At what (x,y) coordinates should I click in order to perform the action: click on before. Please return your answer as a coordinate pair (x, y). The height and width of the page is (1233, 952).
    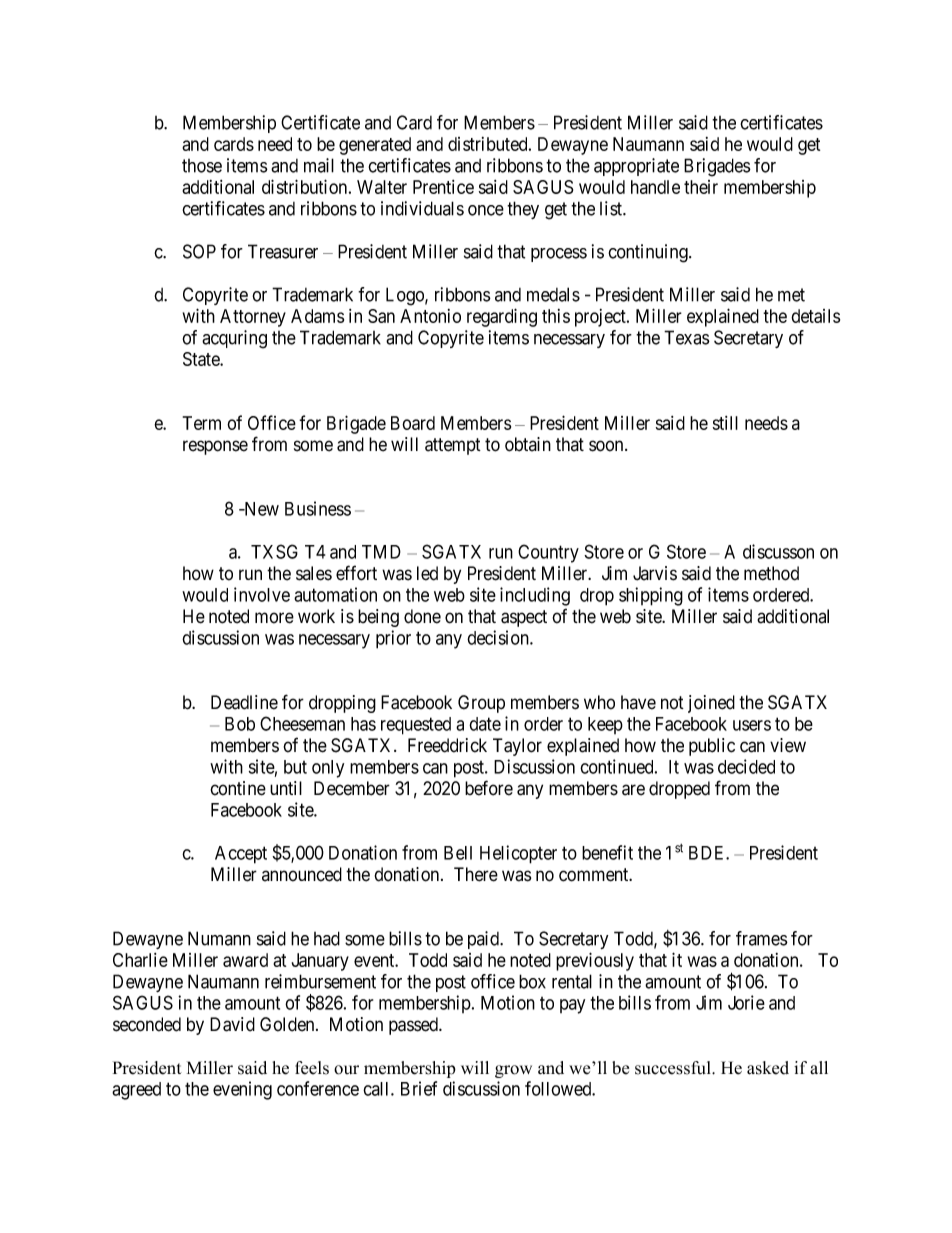
    Looking at the image, I should click on (489, 788).
